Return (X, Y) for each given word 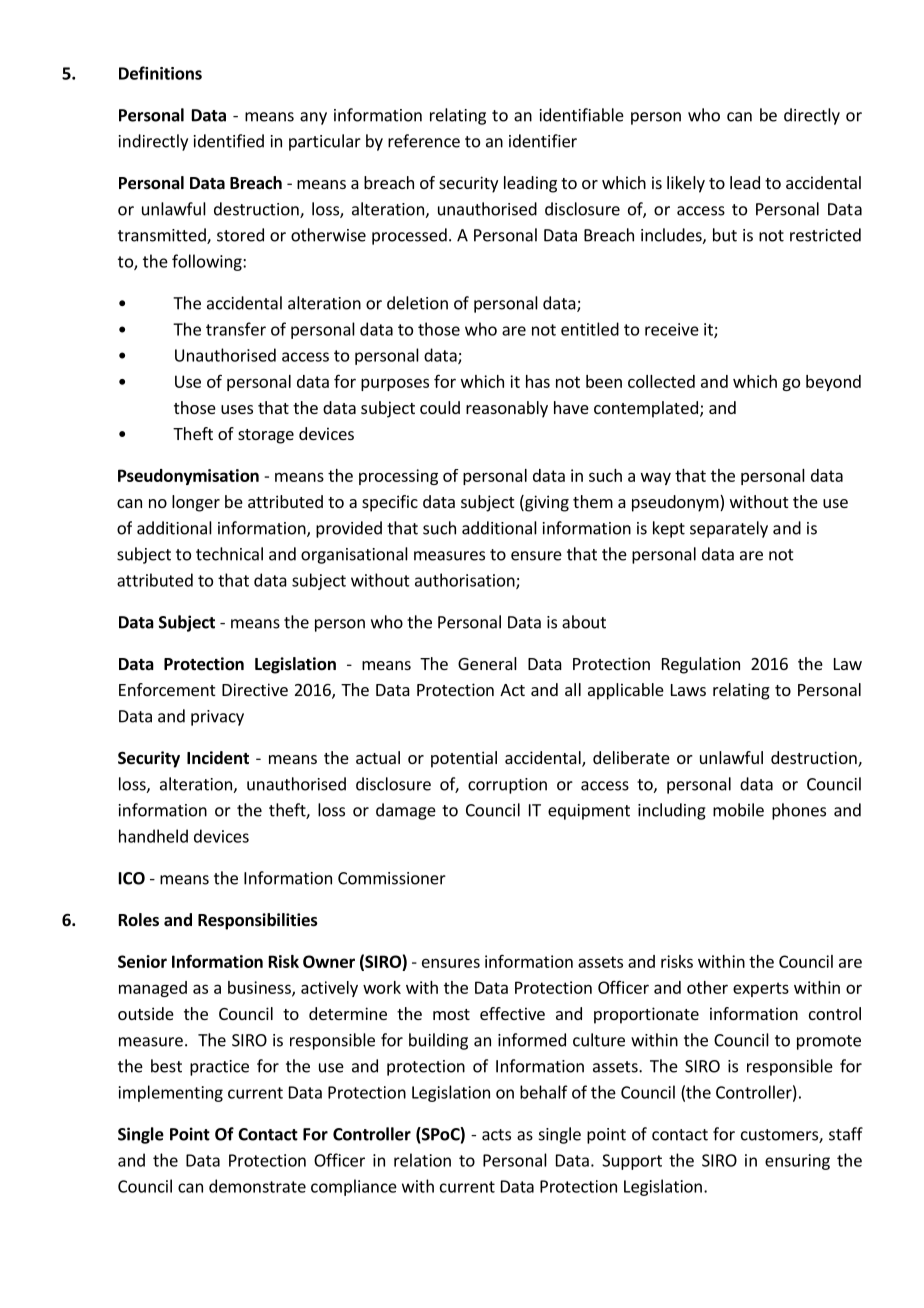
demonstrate (257, 1186)
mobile (738, 810)
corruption (507, 786)
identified (229, 141)
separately (729, 529)
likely (686, 184)
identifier (543, 141)
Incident (218, 758)
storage (266, 436)
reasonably (507, 409)
